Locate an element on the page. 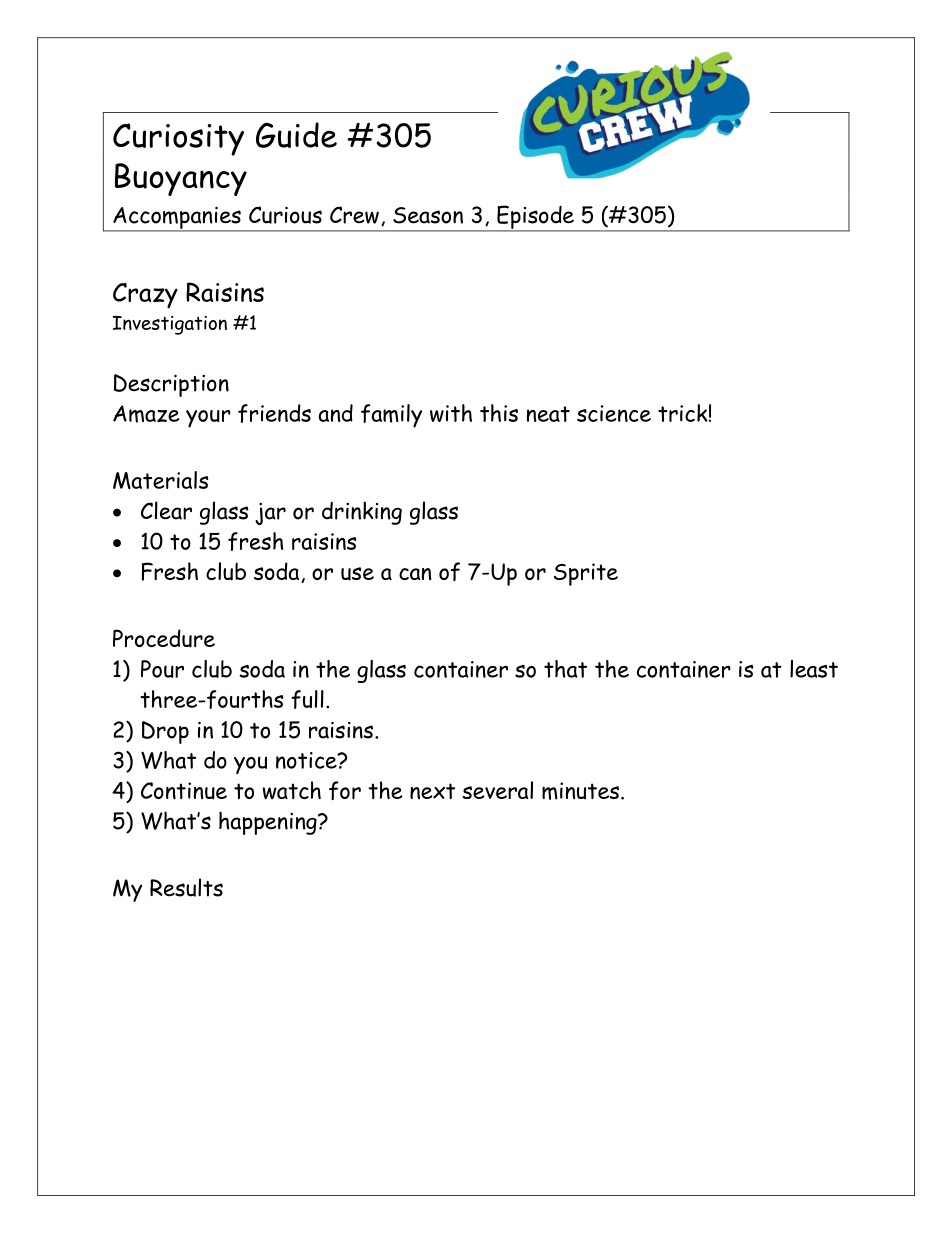 Image resolution: width=952 pixels, height=1233 pixels. Sprite is located at coordinates (586, 574).
